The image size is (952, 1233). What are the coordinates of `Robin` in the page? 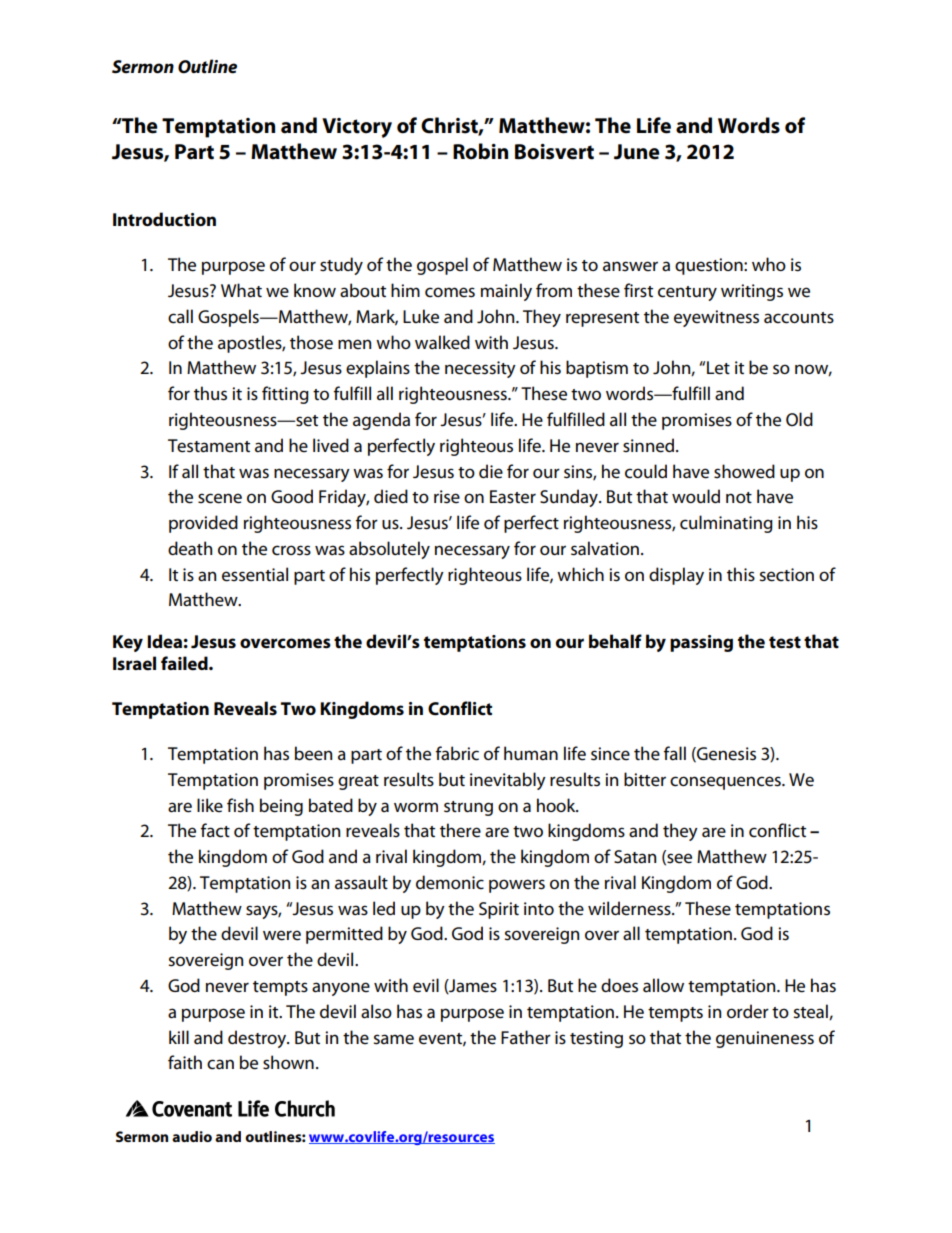 It's located at (480, 151).
